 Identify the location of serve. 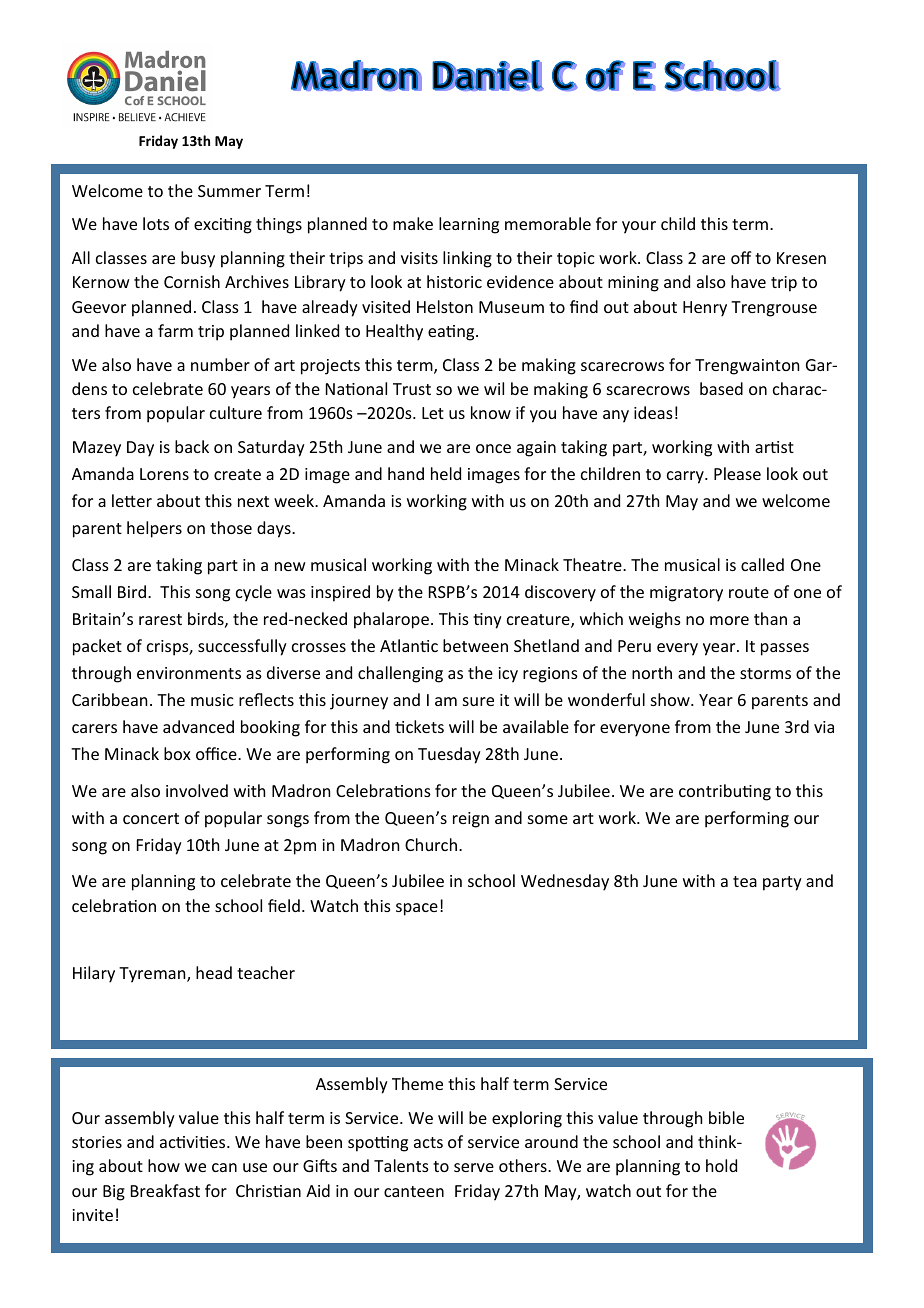
(474, 1167).
